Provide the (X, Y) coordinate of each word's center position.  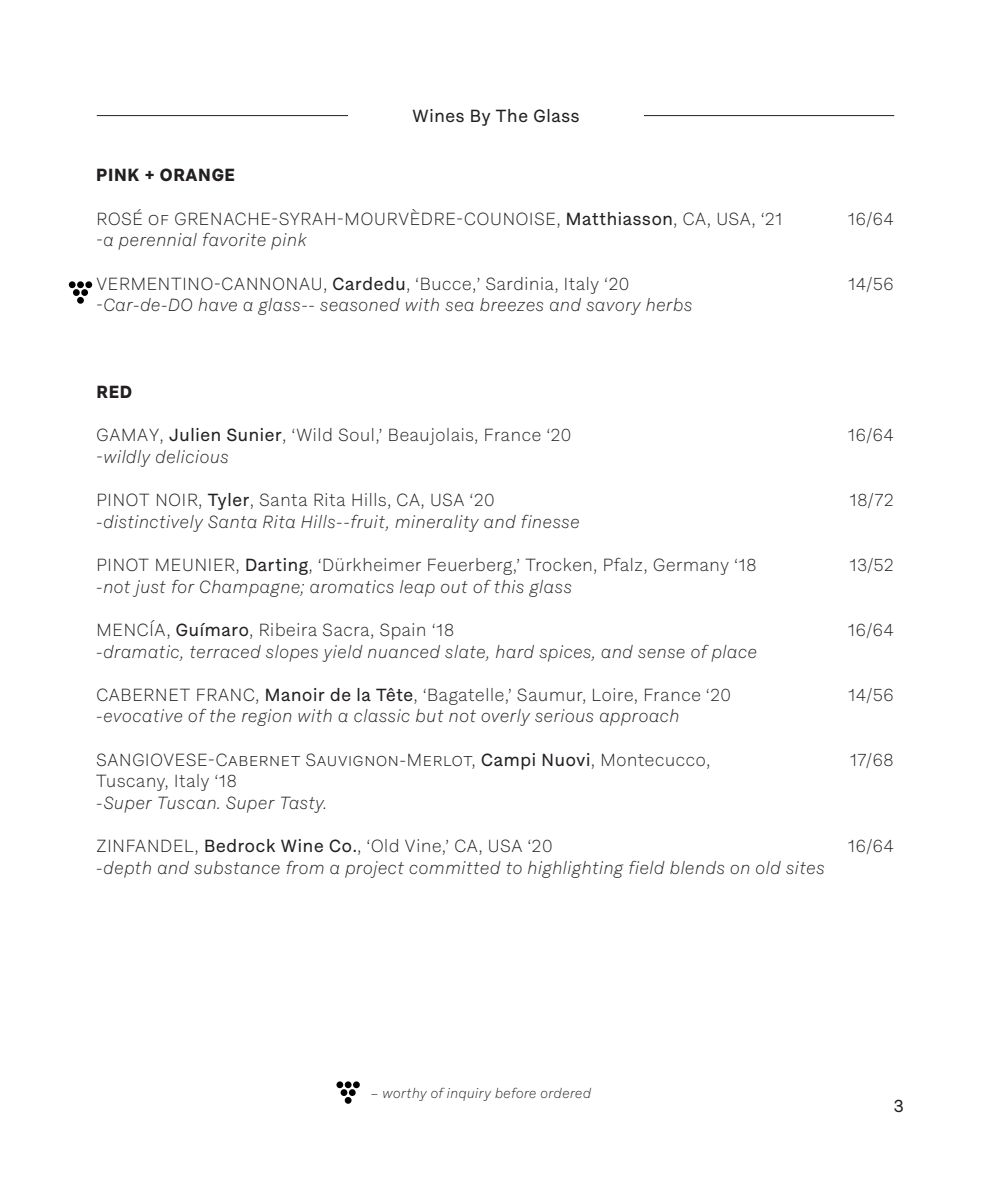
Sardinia (521, 283)
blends (697, 867)
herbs (669, 304)
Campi (508, 761)
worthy (405, 1094)
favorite (234, 239)
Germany (691, 566)
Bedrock (240, 845)
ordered (566, 1093)
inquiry (469, 1094)
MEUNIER (196, 566)
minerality (437, 523)
